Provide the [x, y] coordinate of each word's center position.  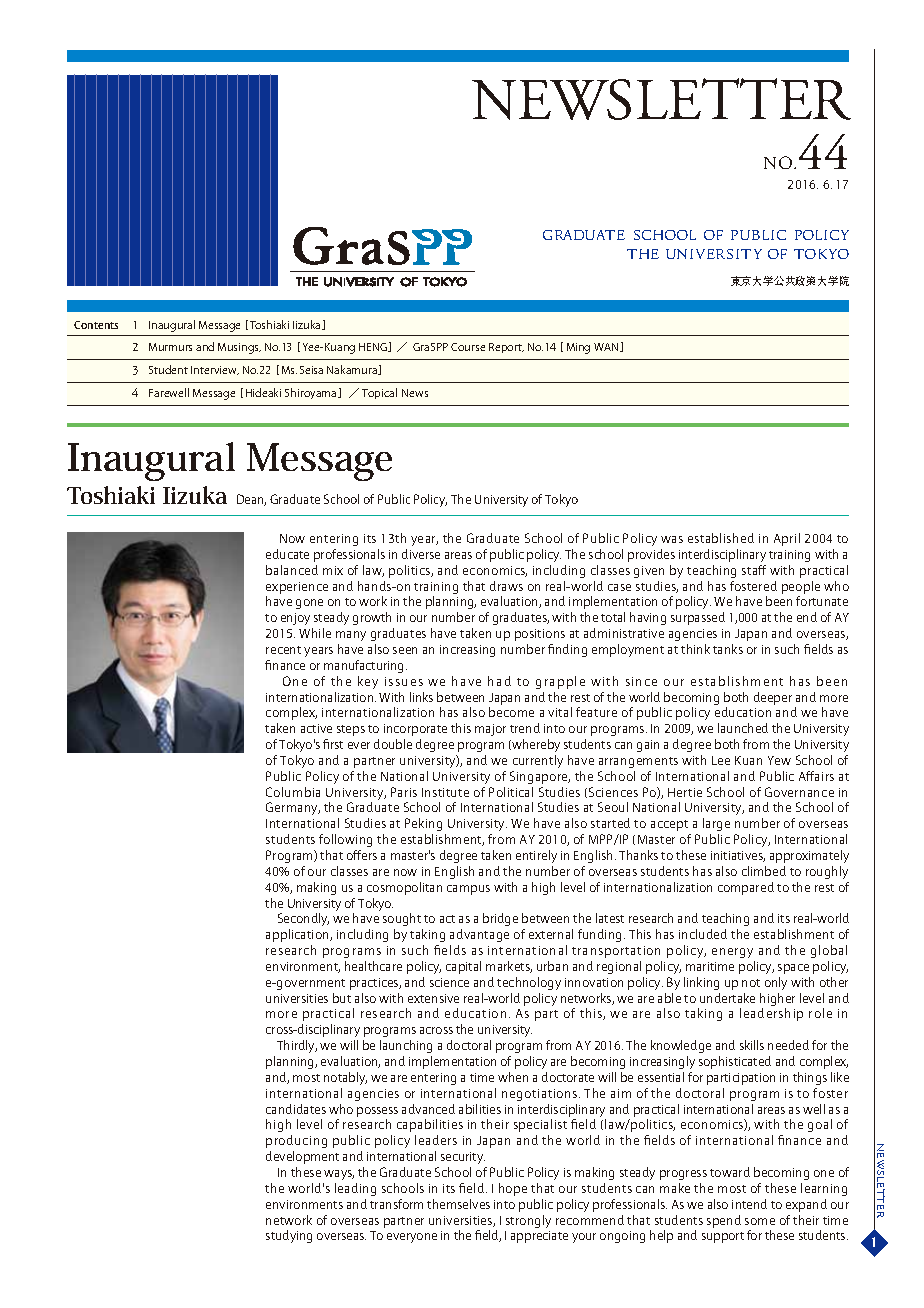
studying [289, 1236]
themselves [458, 1204]
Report [506, 348]
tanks [728, 649]
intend [749, 1204]
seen [405, 650]
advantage [479, 935]
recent [283, 650]
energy [732, 953]
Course [468, 347]
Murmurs [170, 347]
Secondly [303, 919]
